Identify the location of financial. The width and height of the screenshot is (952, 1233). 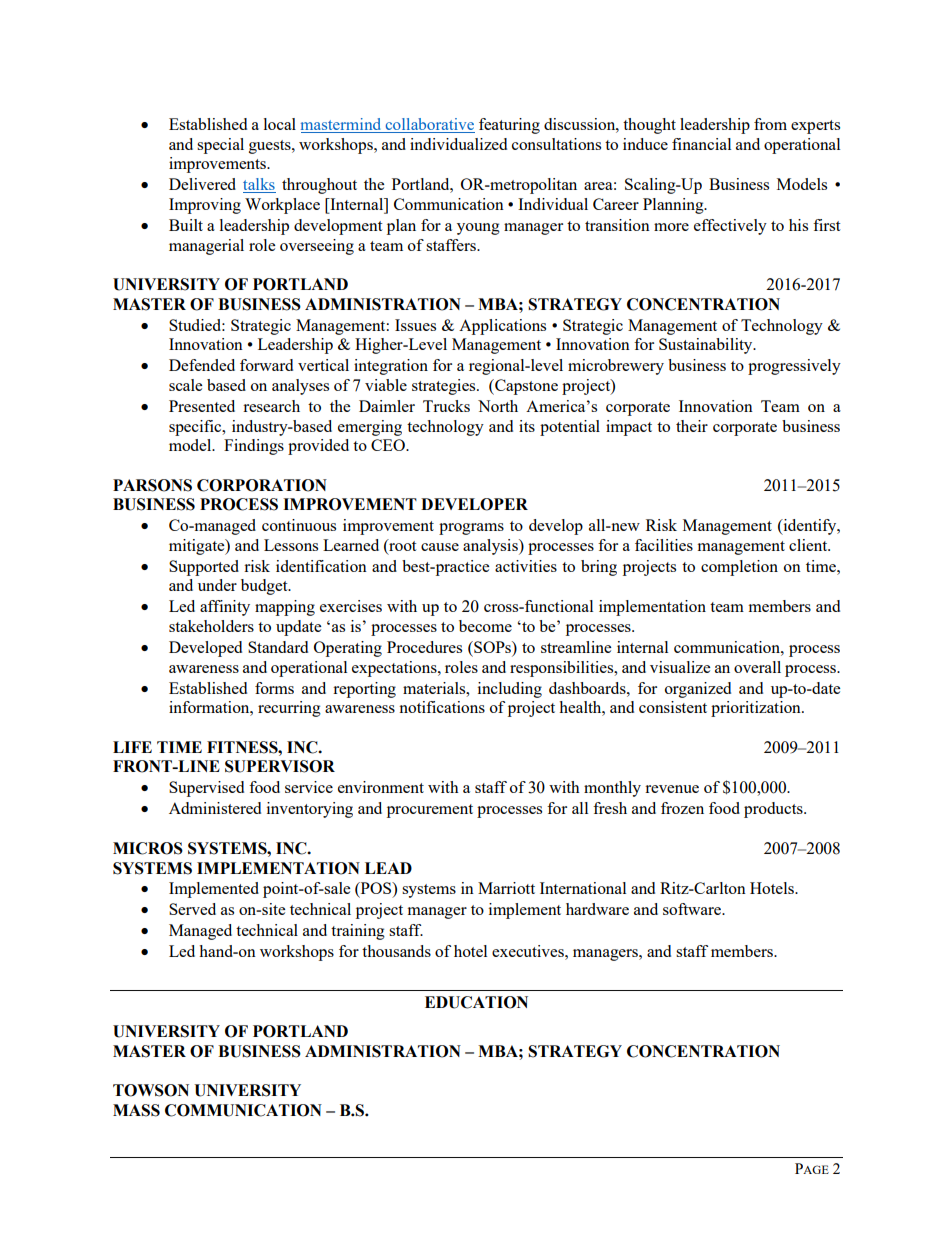
(701, 144).
